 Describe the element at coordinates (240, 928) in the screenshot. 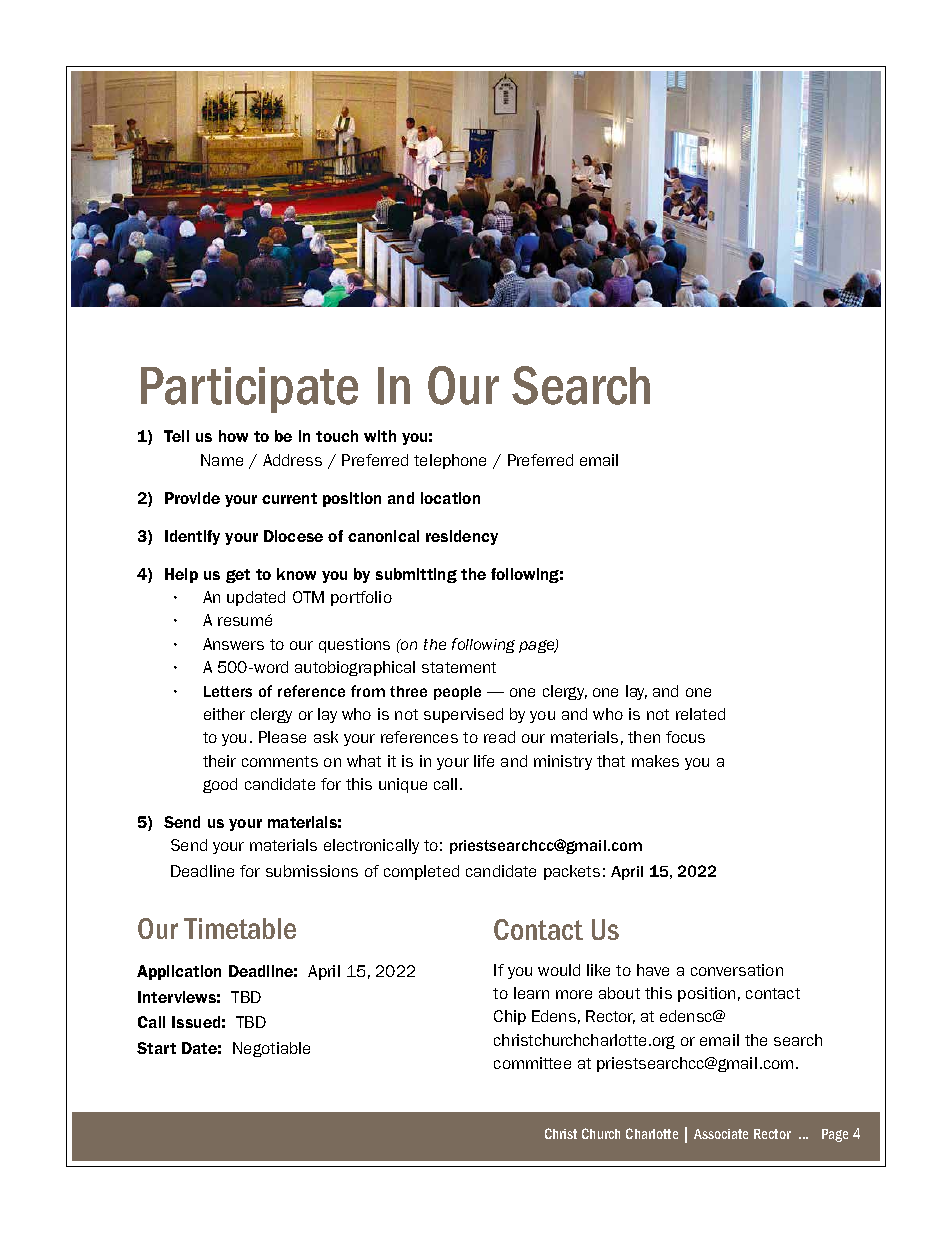

I see `Timetable` at that location.
